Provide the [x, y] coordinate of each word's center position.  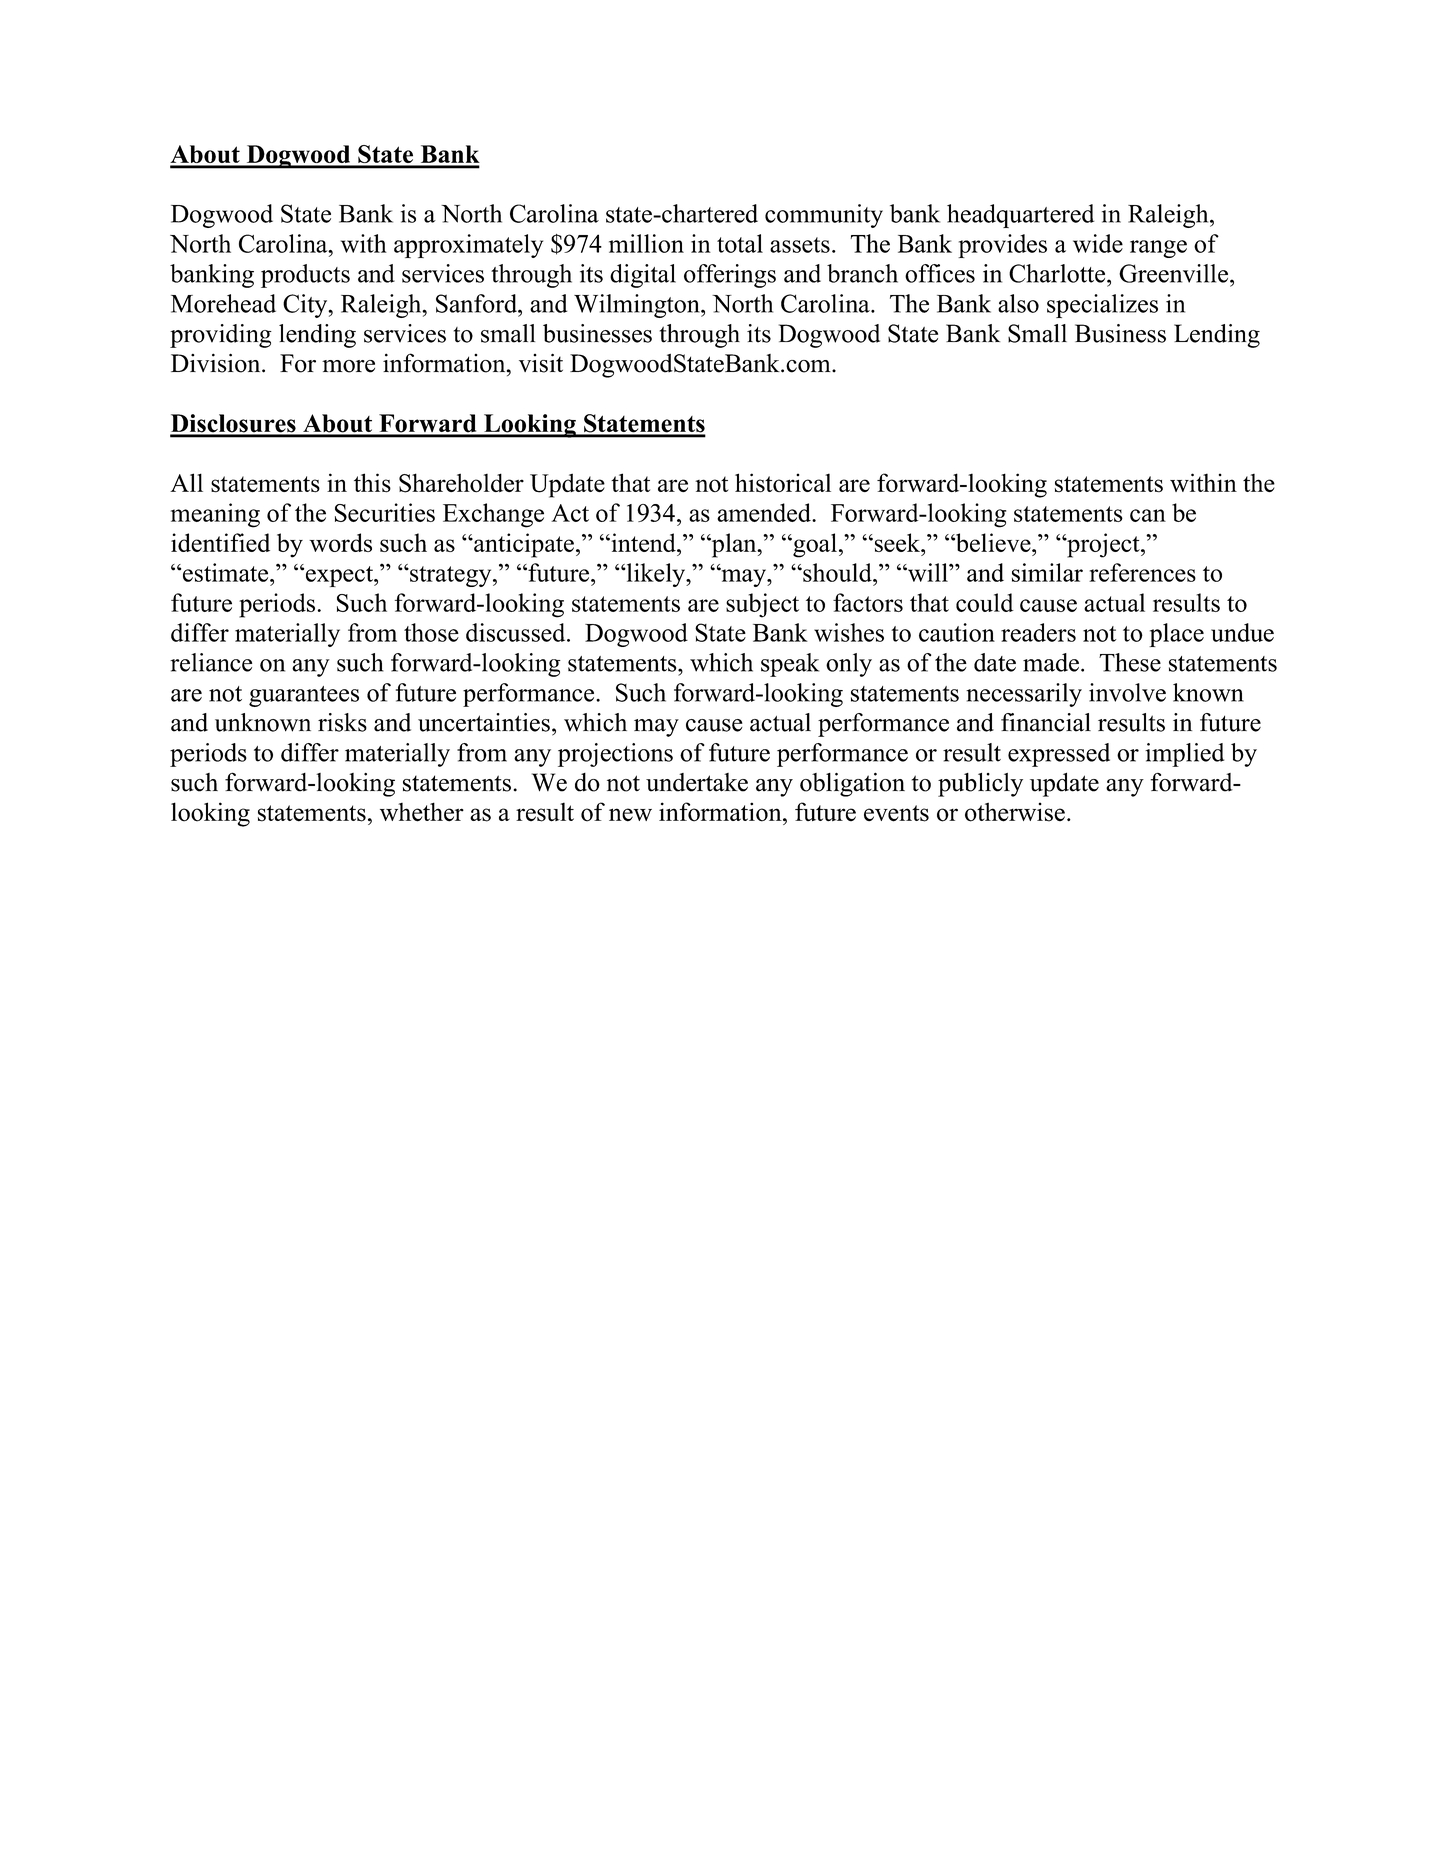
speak [790, 665]
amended [765, 512]
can [1148, 515]
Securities [385, 512]
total [740, 243]
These [1130, 662]
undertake [697, 782]
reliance [211, 662]
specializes [1102, 306]
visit [541, 363]
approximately [468, 246]
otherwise [1015, 812]
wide [1098, 243]
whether [422, 812]
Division [217, 363]
